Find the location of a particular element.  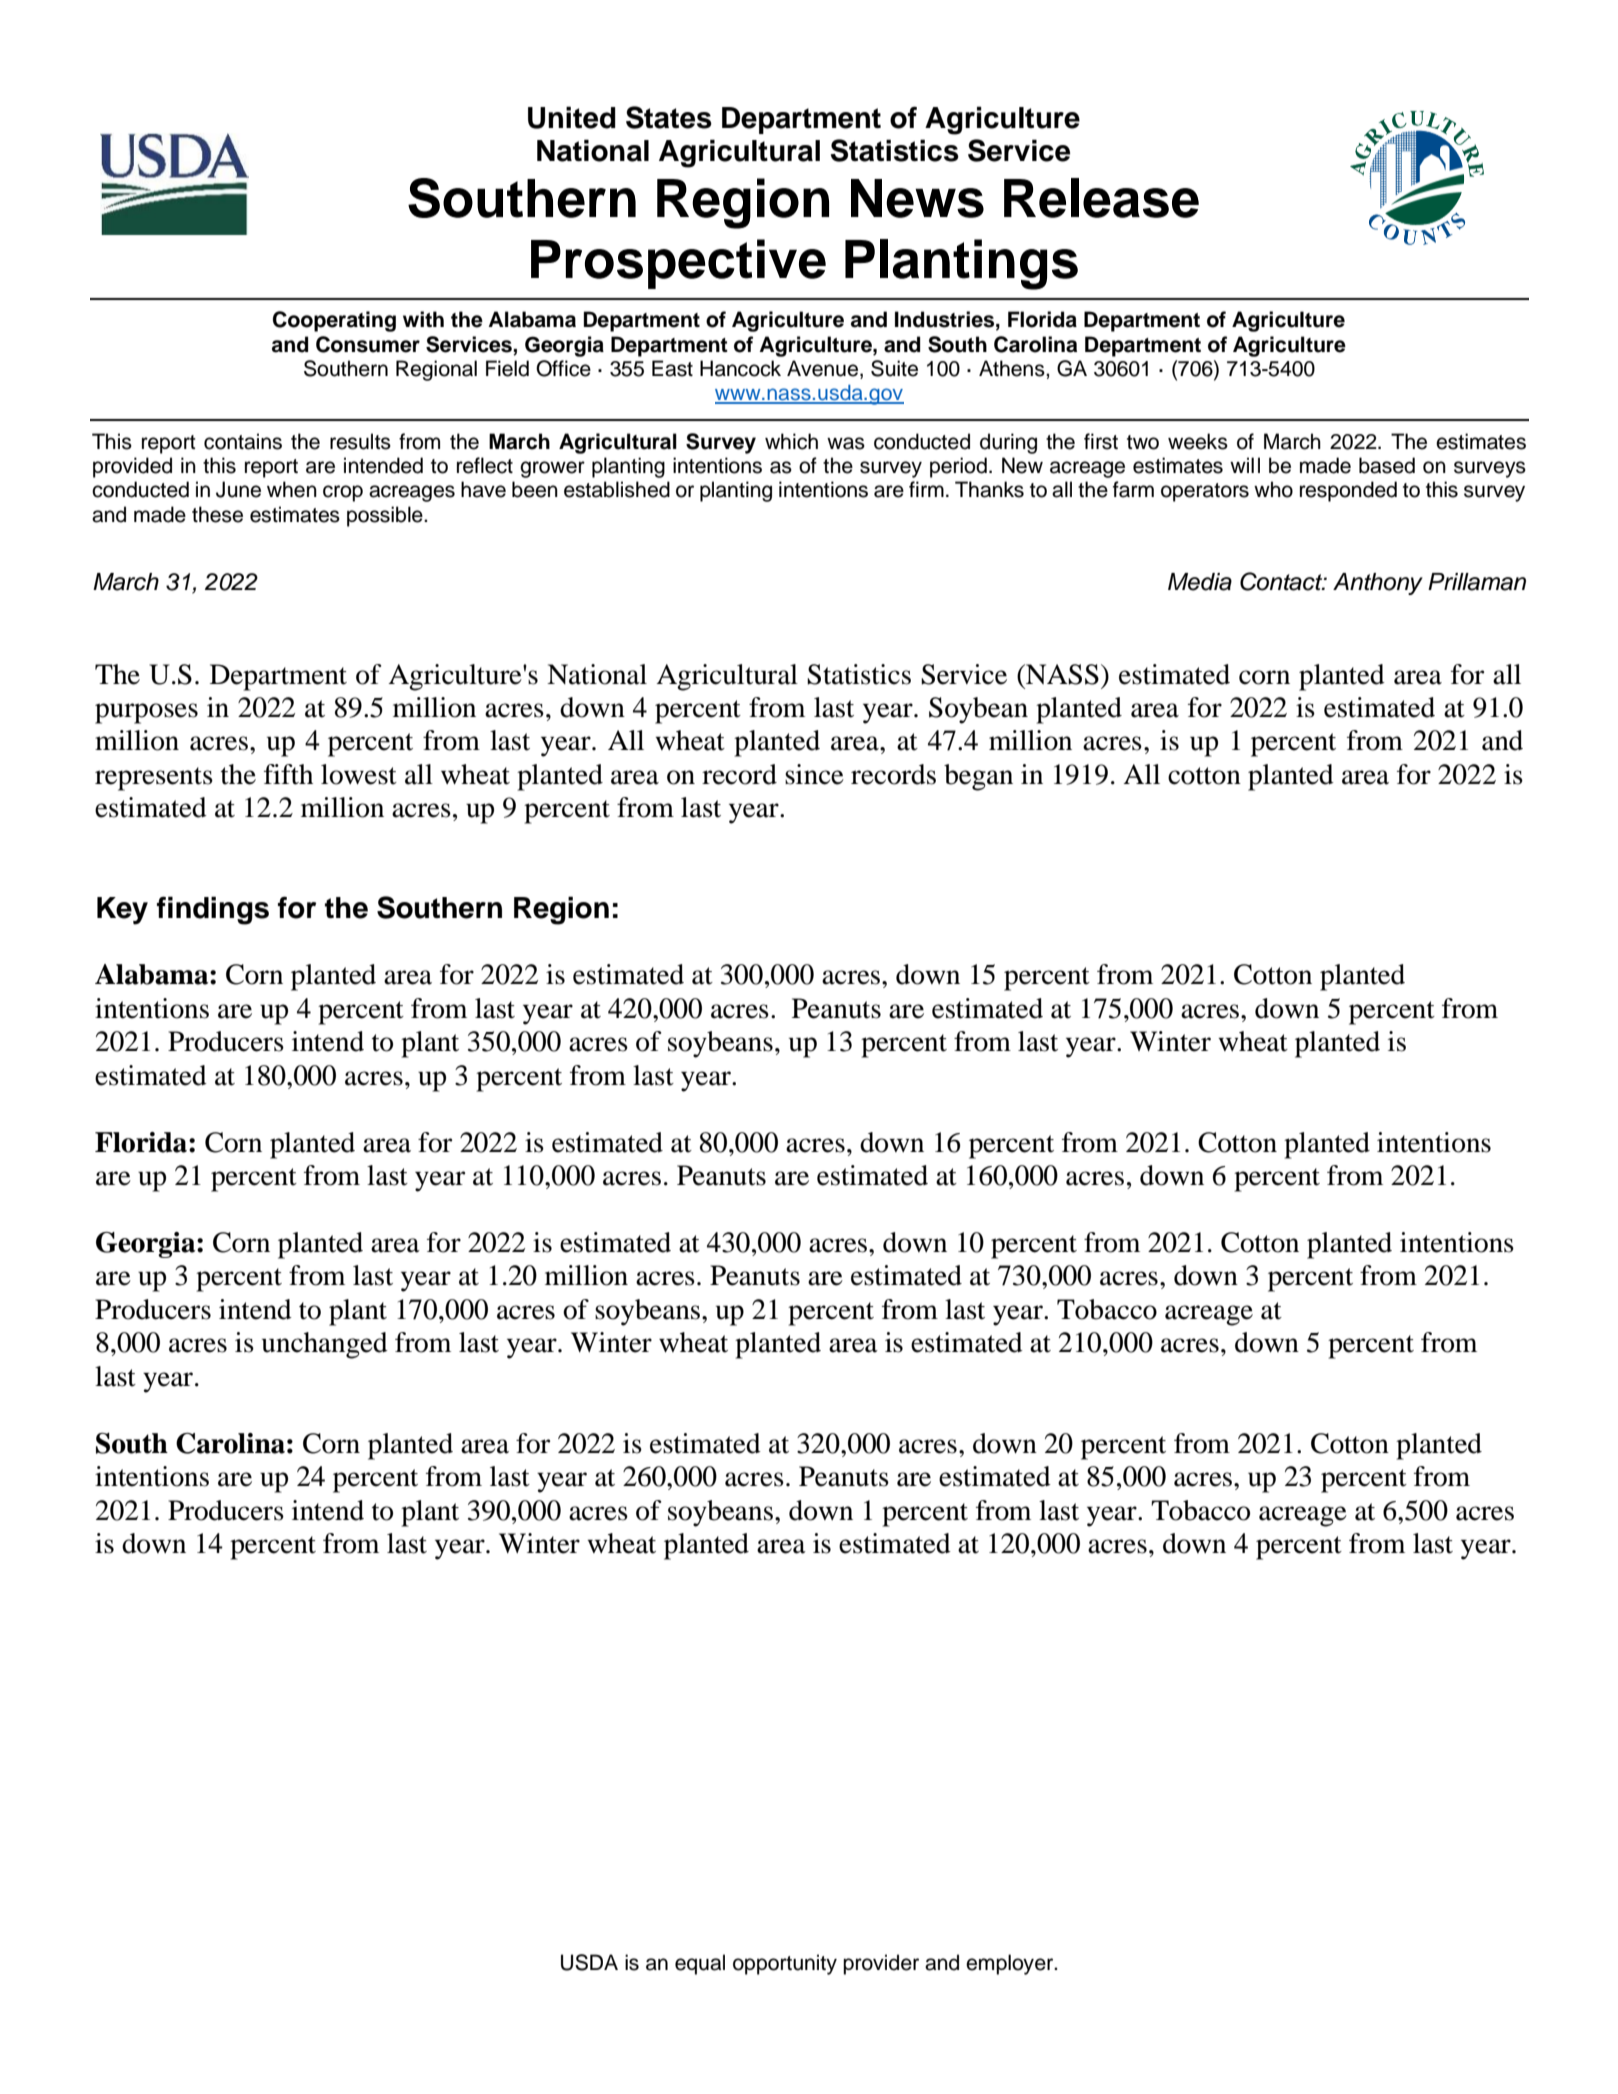

Release is located at coordinates (1101, 198).
